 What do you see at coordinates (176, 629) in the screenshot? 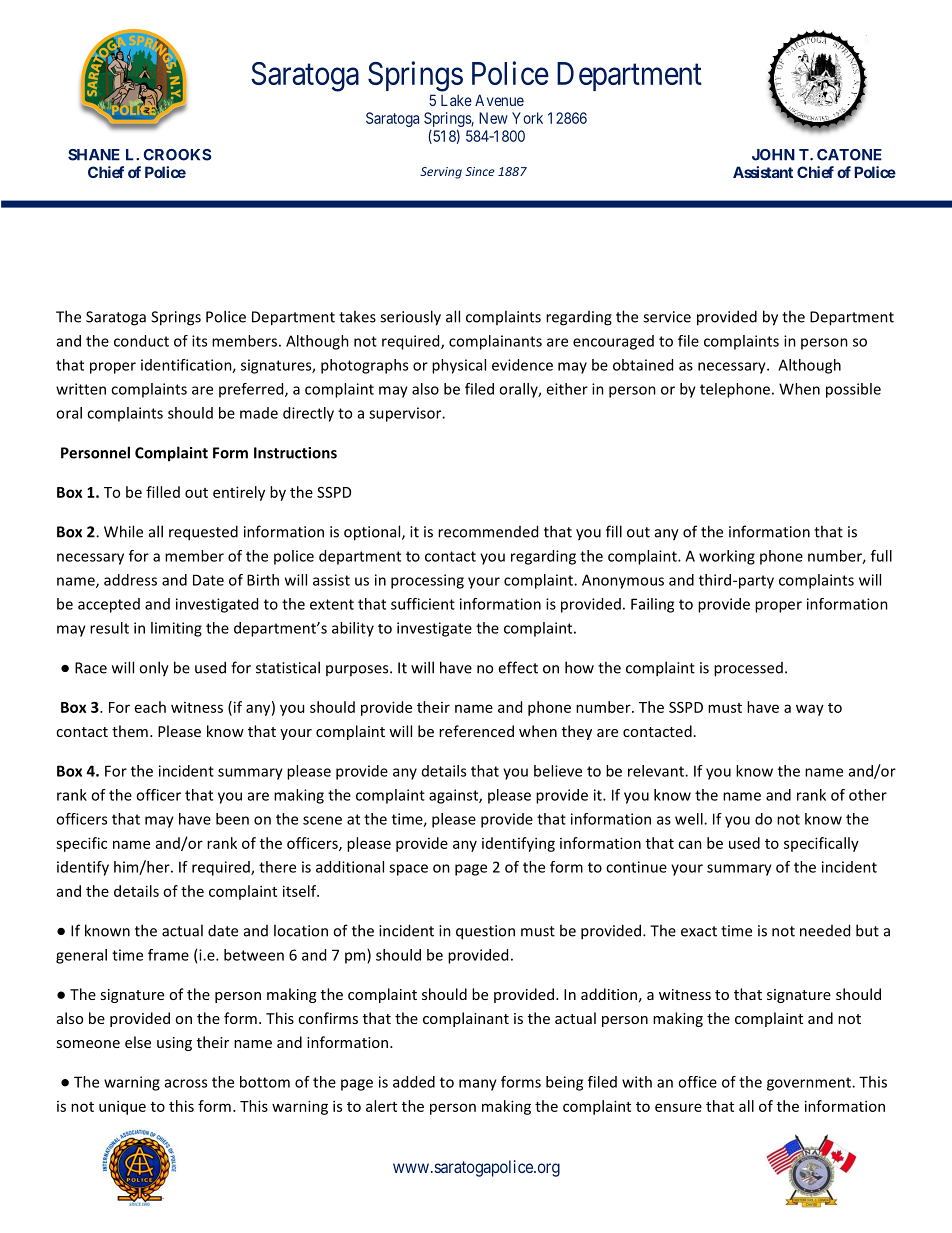
I see `limiting` at bounding box center [176, 629].
